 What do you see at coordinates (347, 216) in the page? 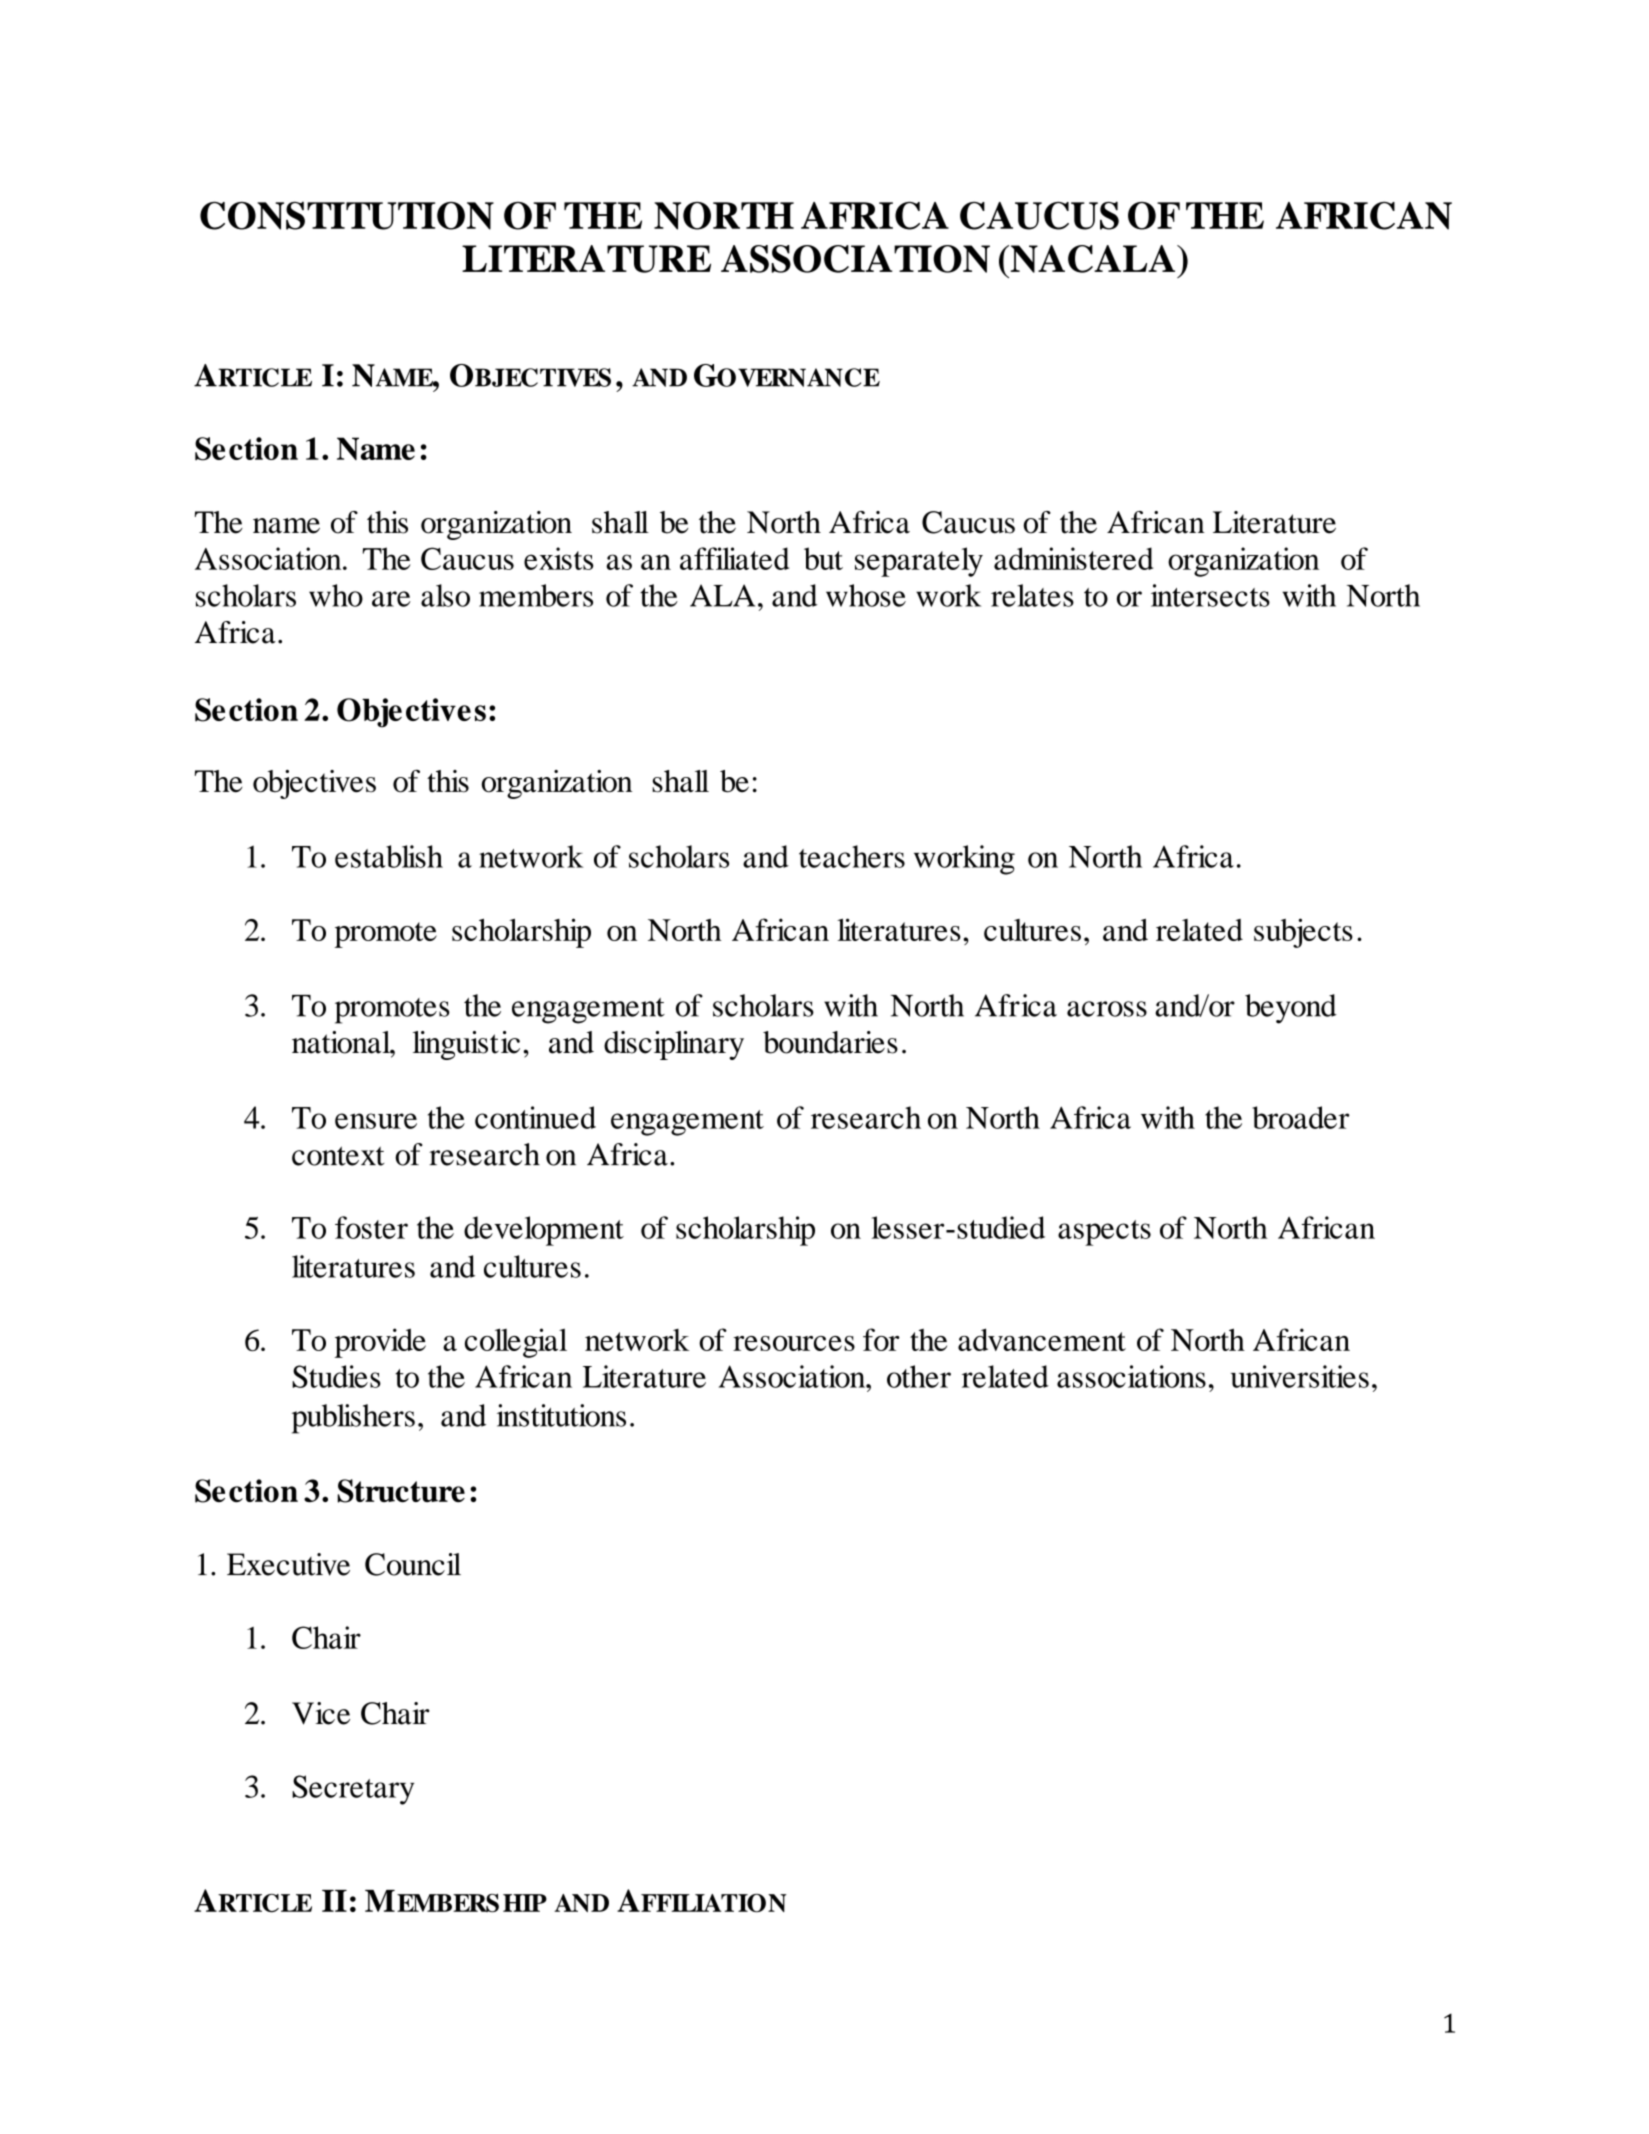
I see `CONSTITUTION` at bounding box center [347, 216].
